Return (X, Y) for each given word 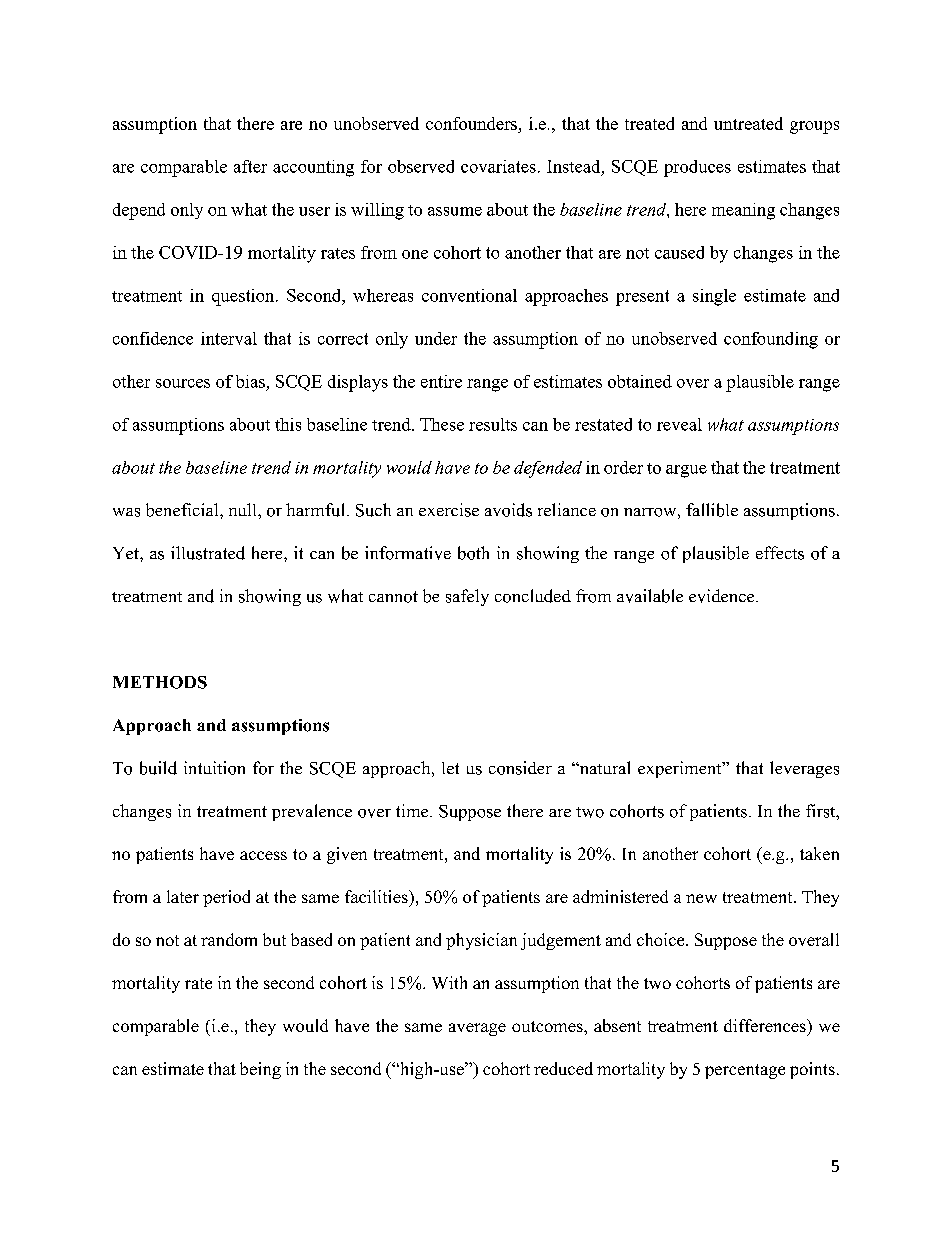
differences (766, 1025)
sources (183, 383)
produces (697, 168)
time (413, 810)
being (260, 1070)
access (263, 855)
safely (467, 597)
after (250, 166)
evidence (723, 596)
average (477, 1029)
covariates (498, 166)
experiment (681, 769)
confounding (771, 340)
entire (441, 381)
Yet (127, 553)
